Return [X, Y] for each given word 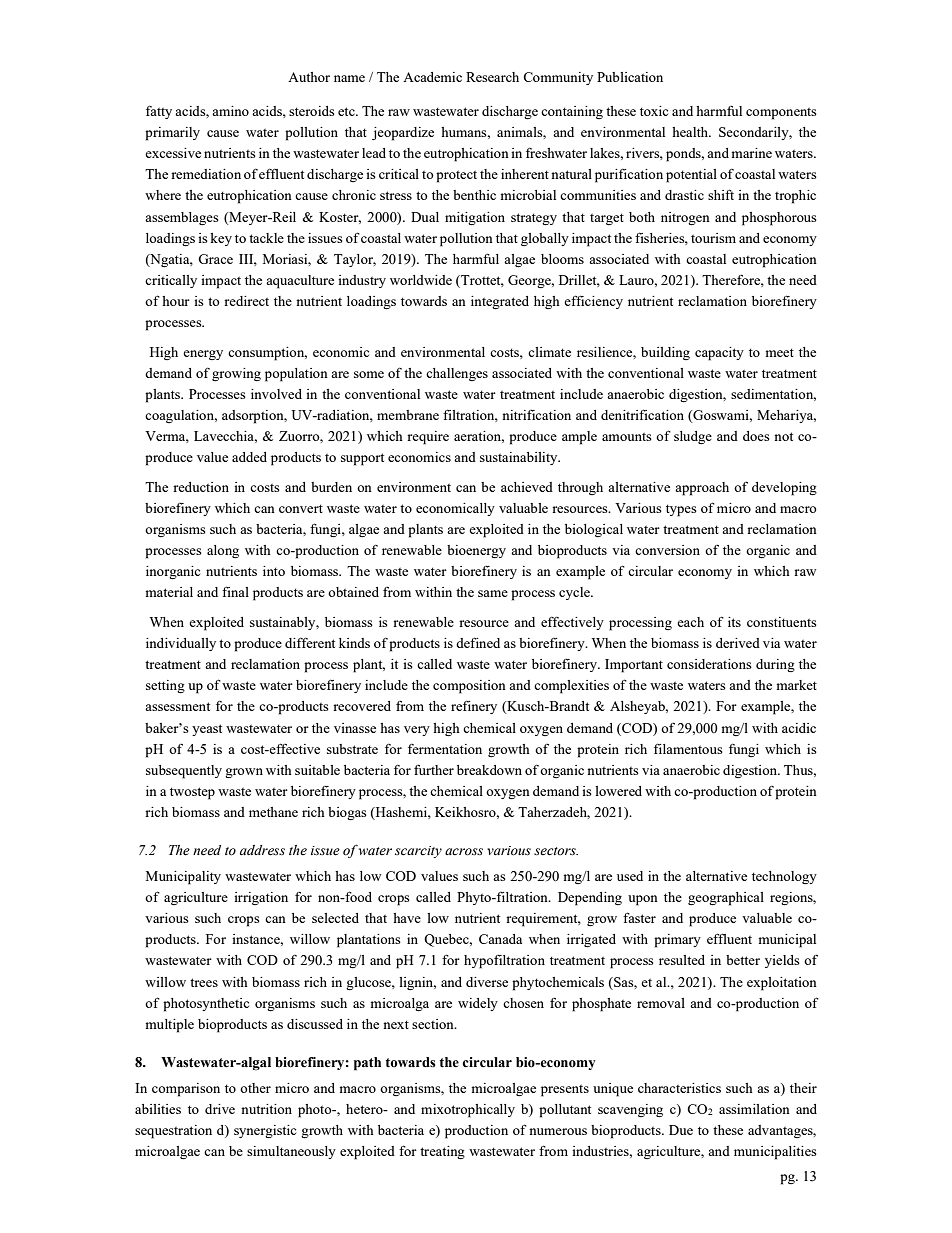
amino [230, 111]
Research [492, 77]
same [493, 593]
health [691, 132]
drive [220, 1109]
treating [442, 1152]
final [235, 591]
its [734, 622]
